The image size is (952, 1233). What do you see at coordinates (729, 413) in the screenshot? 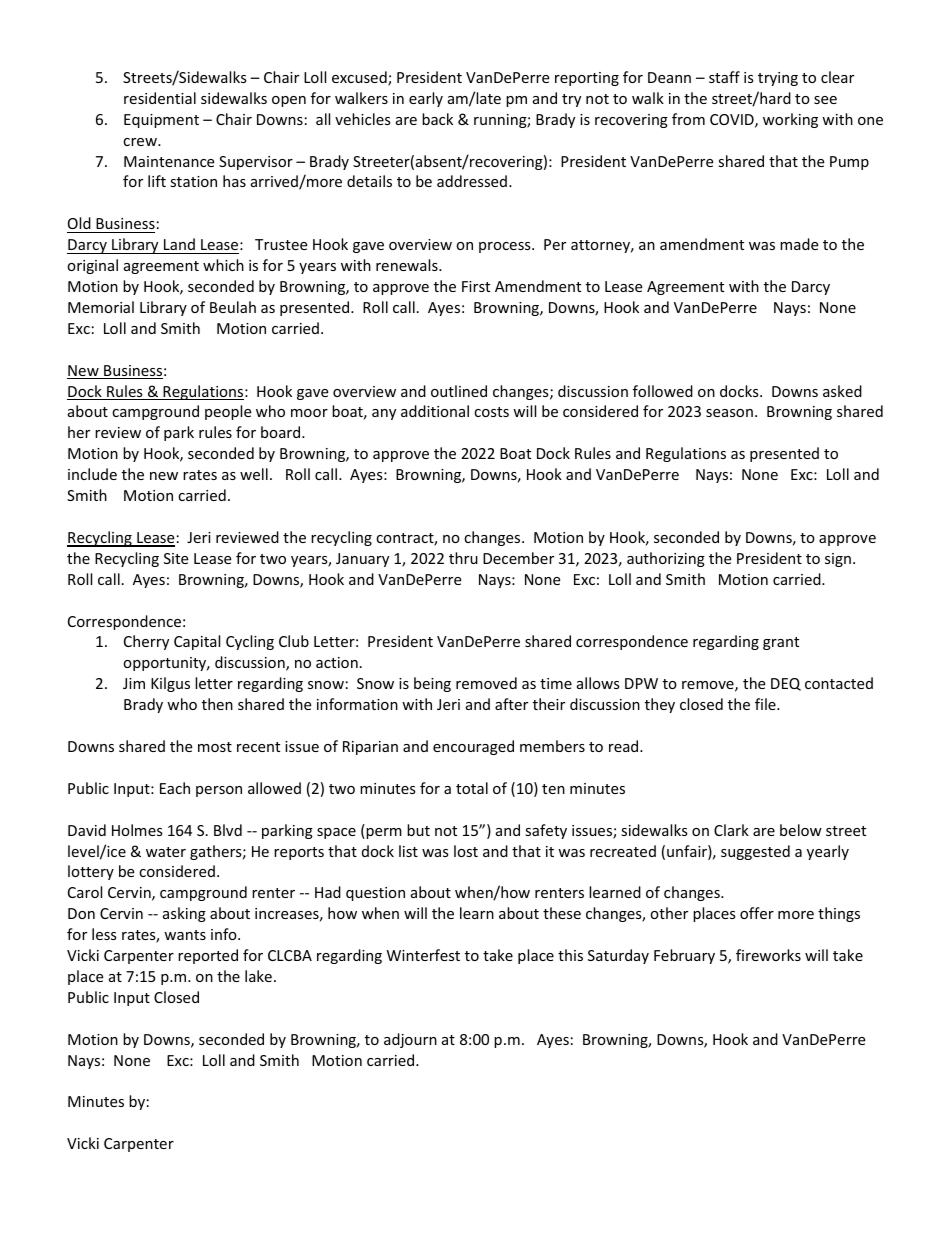
I see `season` at bounding box center [729, 413].
